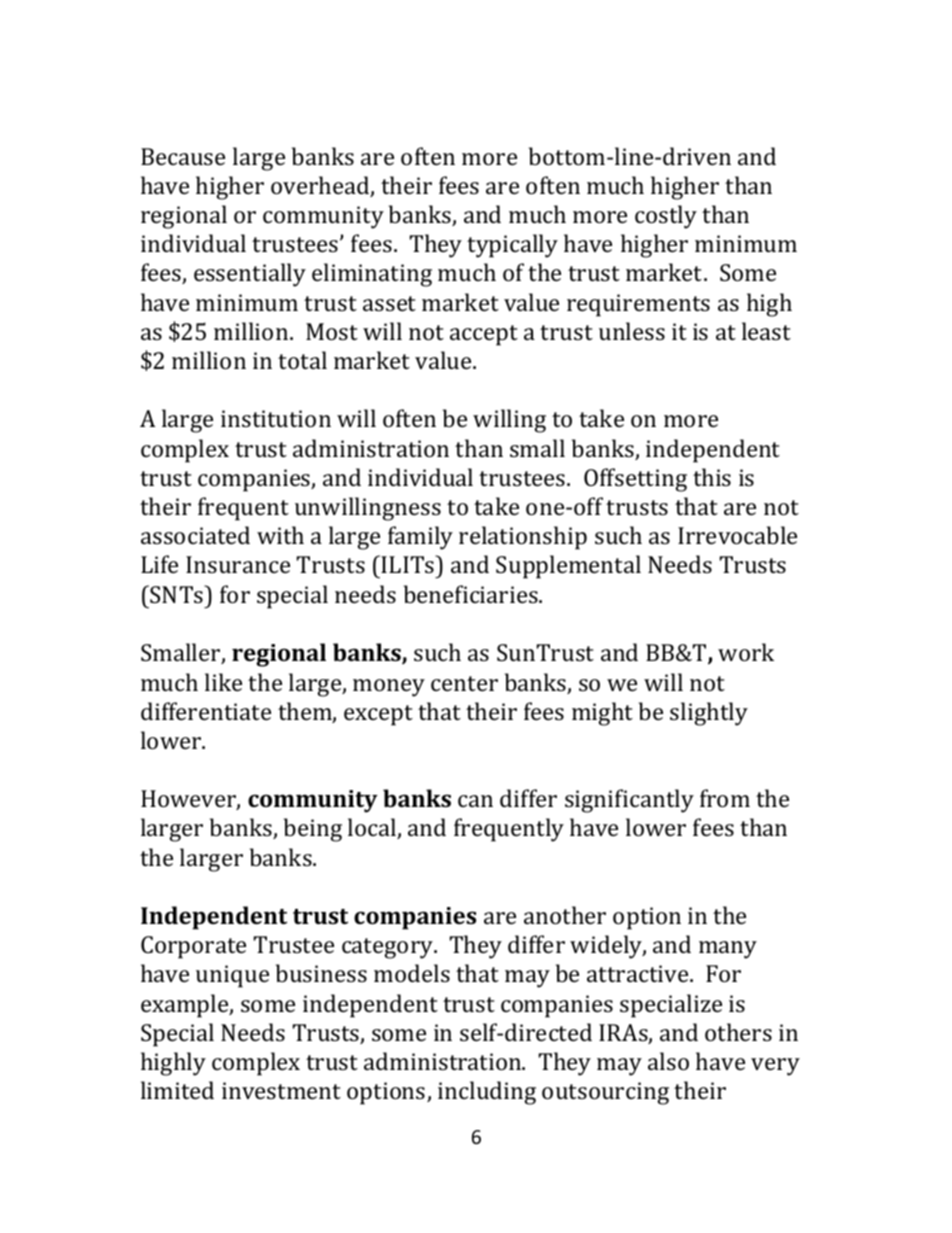 Image resolution: width=952 pixels, height=1233 pixels. Describe the element at coordinates (223, 682) in the image. I see `like` at that location.
